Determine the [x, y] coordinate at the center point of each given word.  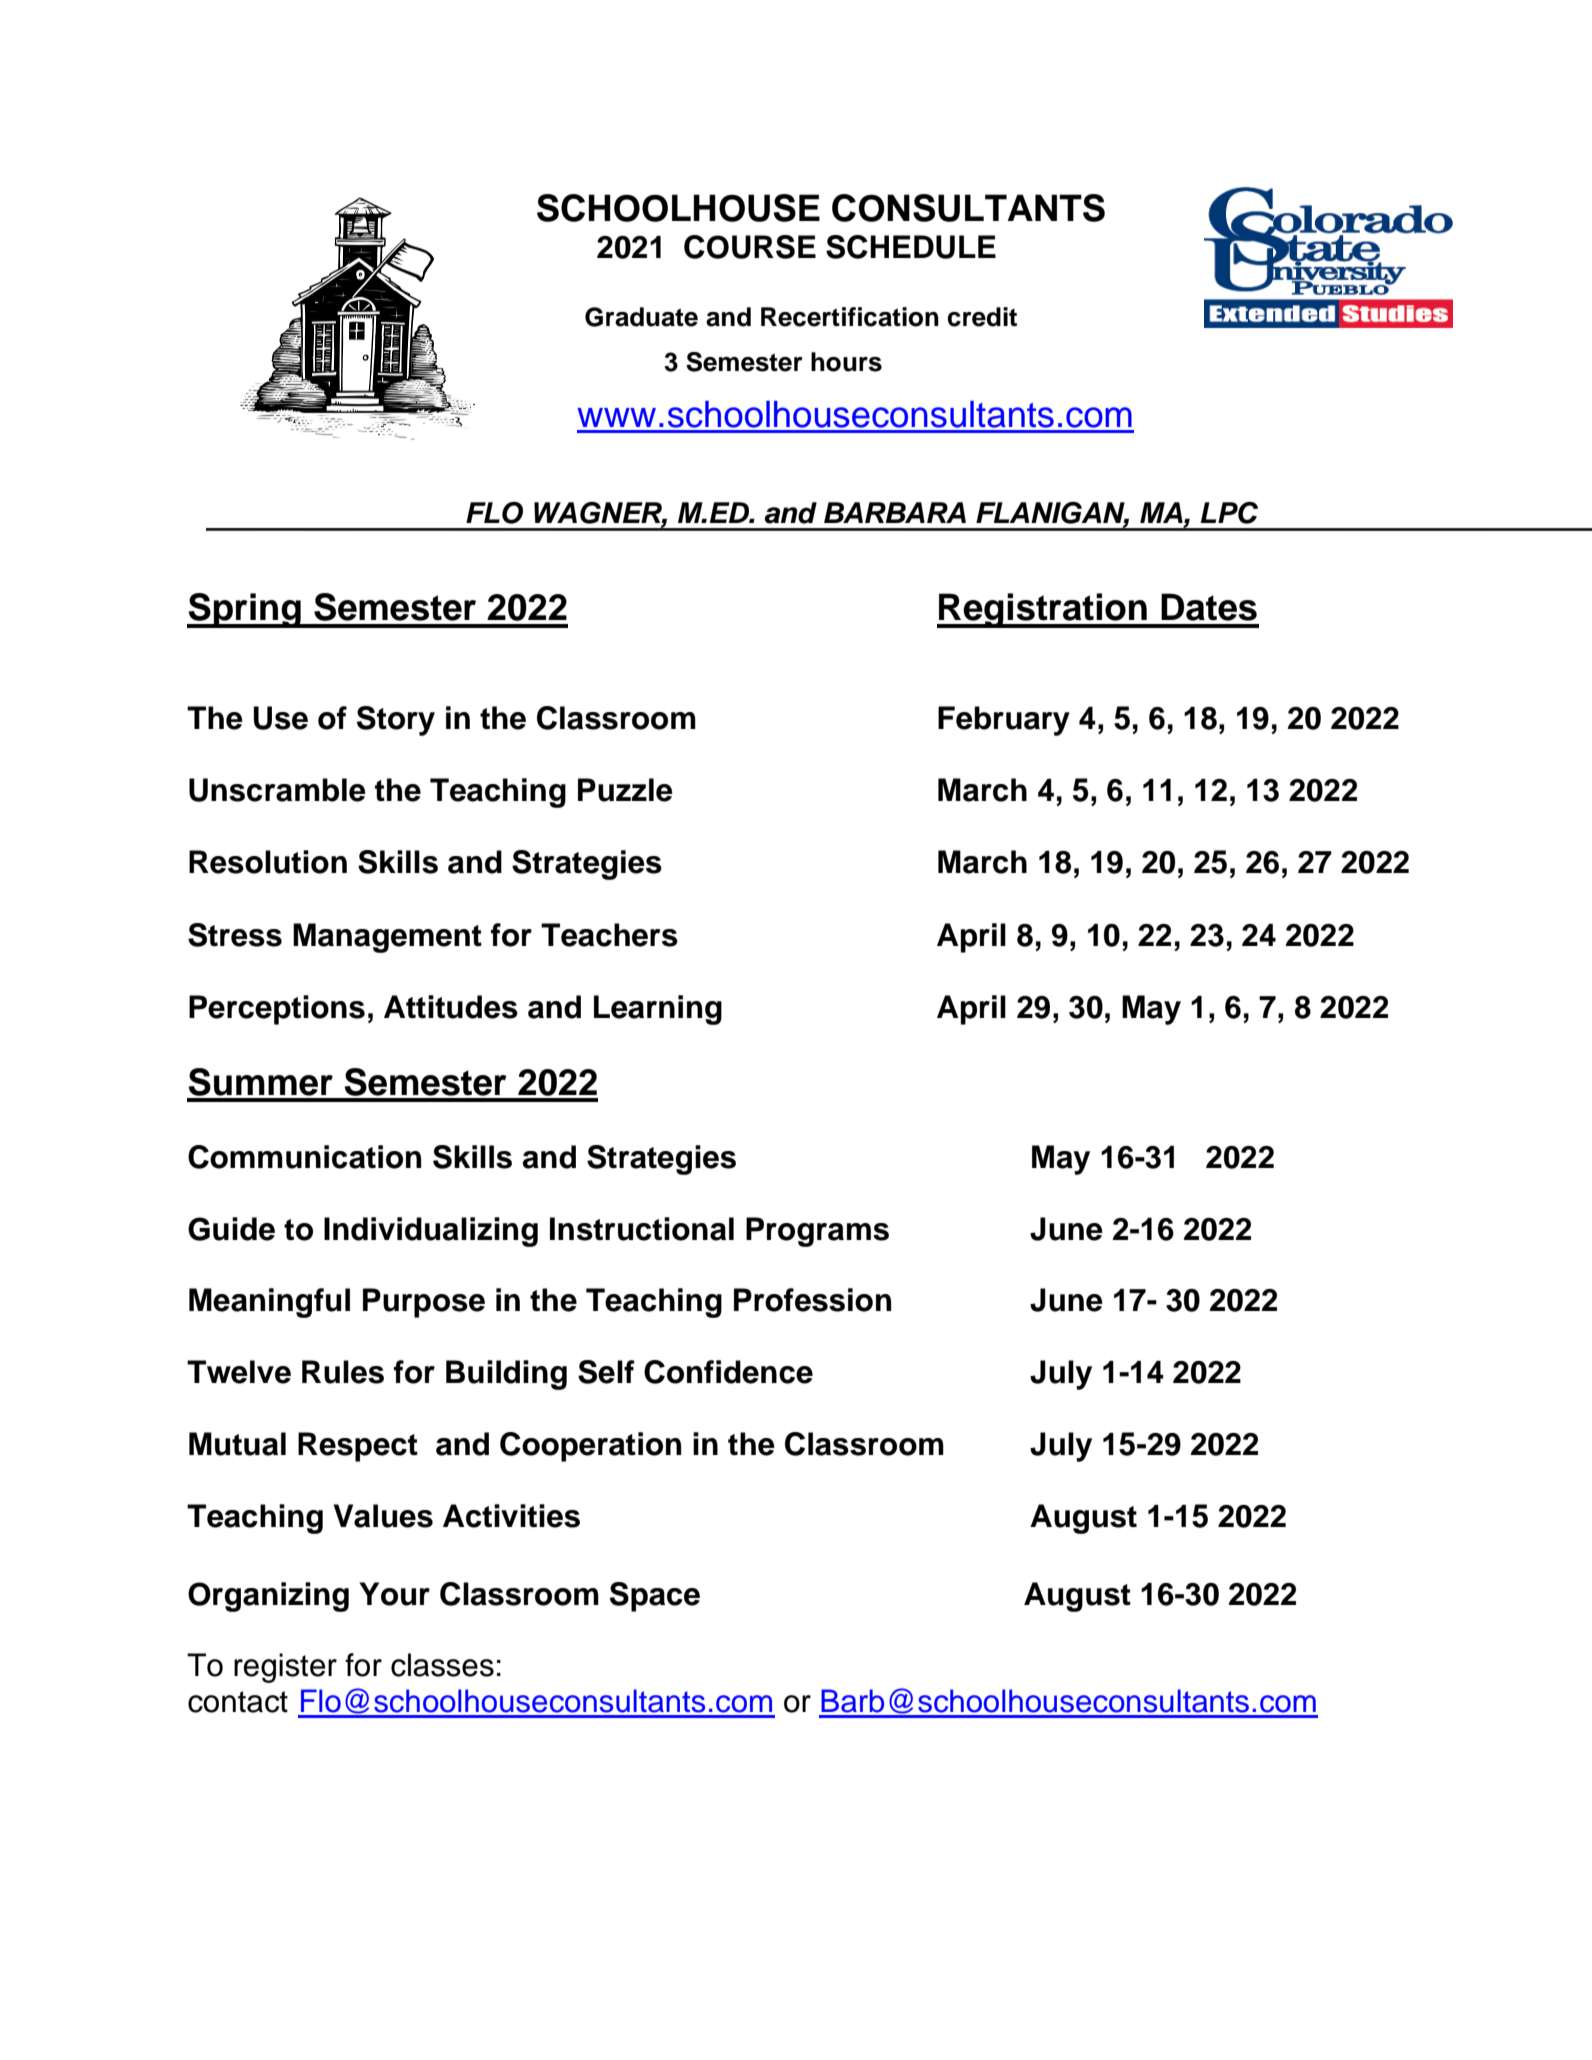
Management [387, 938]
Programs [817, 1232]
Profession [812, 1300]
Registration [1043, 610]
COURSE [750, 247]
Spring [245, 610]
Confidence [728, 1372]
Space [655, 1597]
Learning [658, 1010]
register [285, 1668]
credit [982, 317]
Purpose [424, 1303]
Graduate [641, 317]
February [1004, 721]
